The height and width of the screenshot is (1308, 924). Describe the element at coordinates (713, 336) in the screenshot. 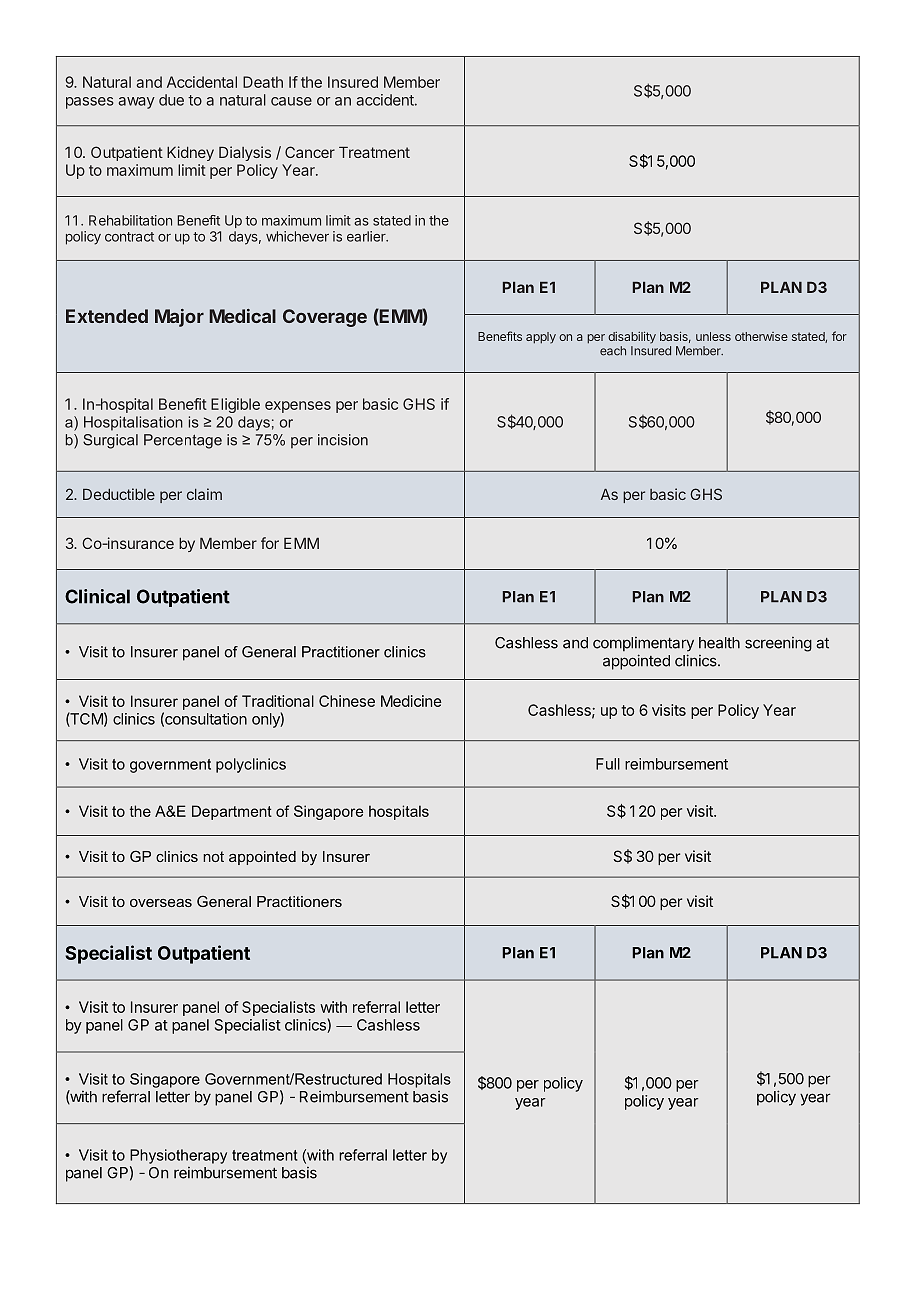

I see `unless` at that location.
